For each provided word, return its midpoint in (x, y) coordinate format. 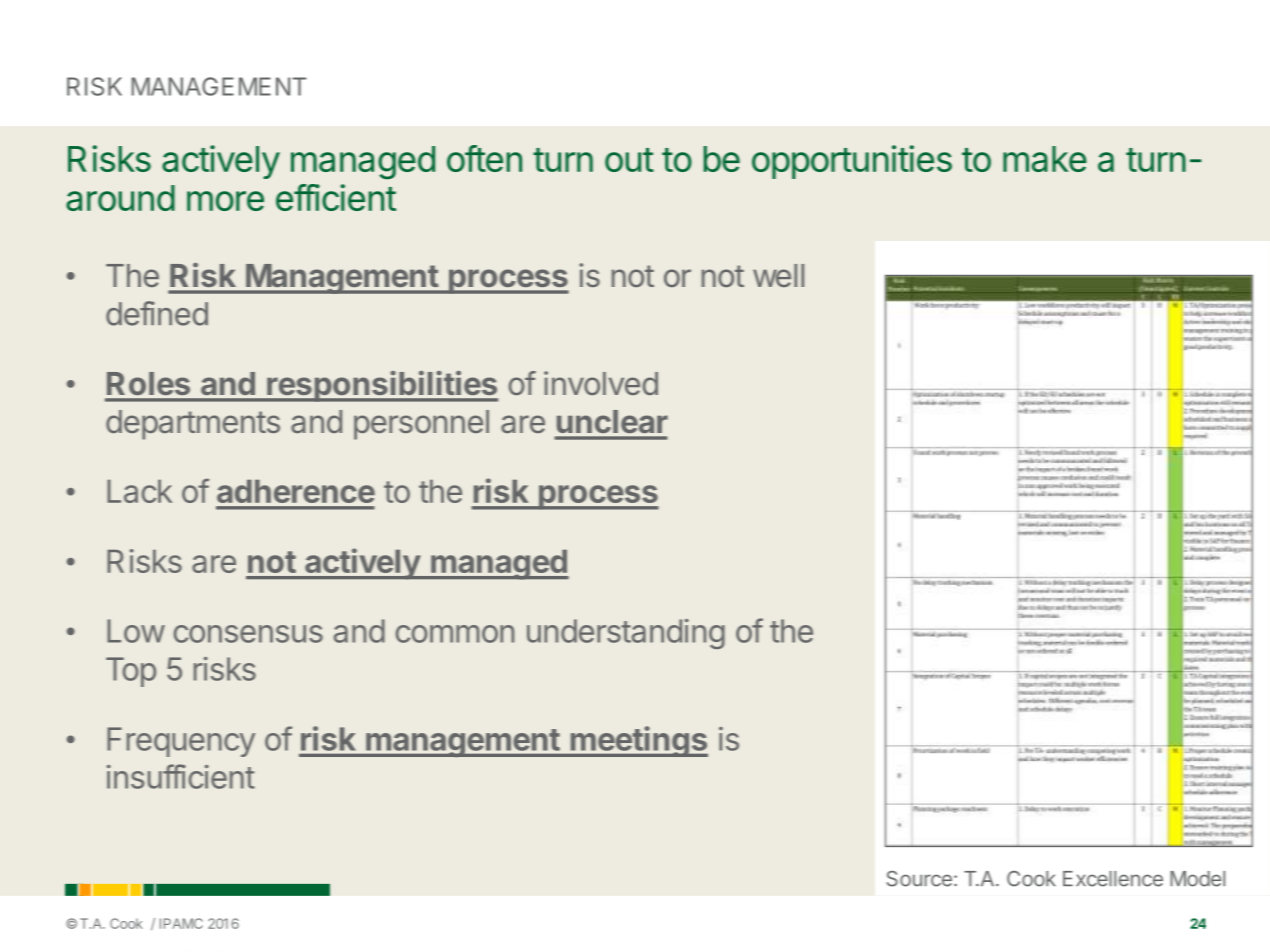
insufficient (181, 776)
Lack (139, 491)
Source (919, 879)
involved (601, 383)
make (1045, 159)
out (629, 160)
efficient (336, 197)
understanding (626, 634)
